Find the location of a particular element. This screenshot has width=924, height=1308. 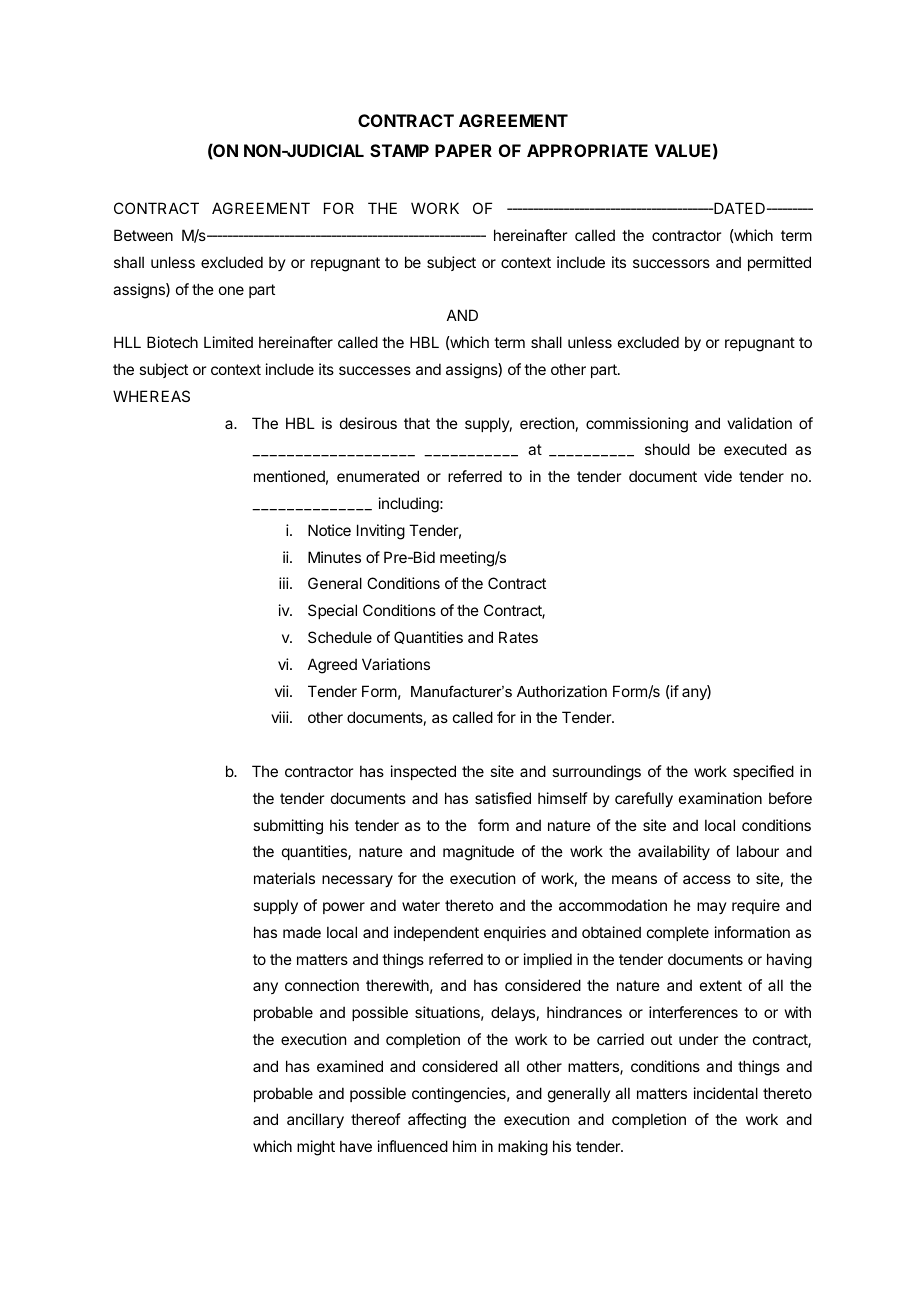

Rates is located at coordinates (518, 637).
